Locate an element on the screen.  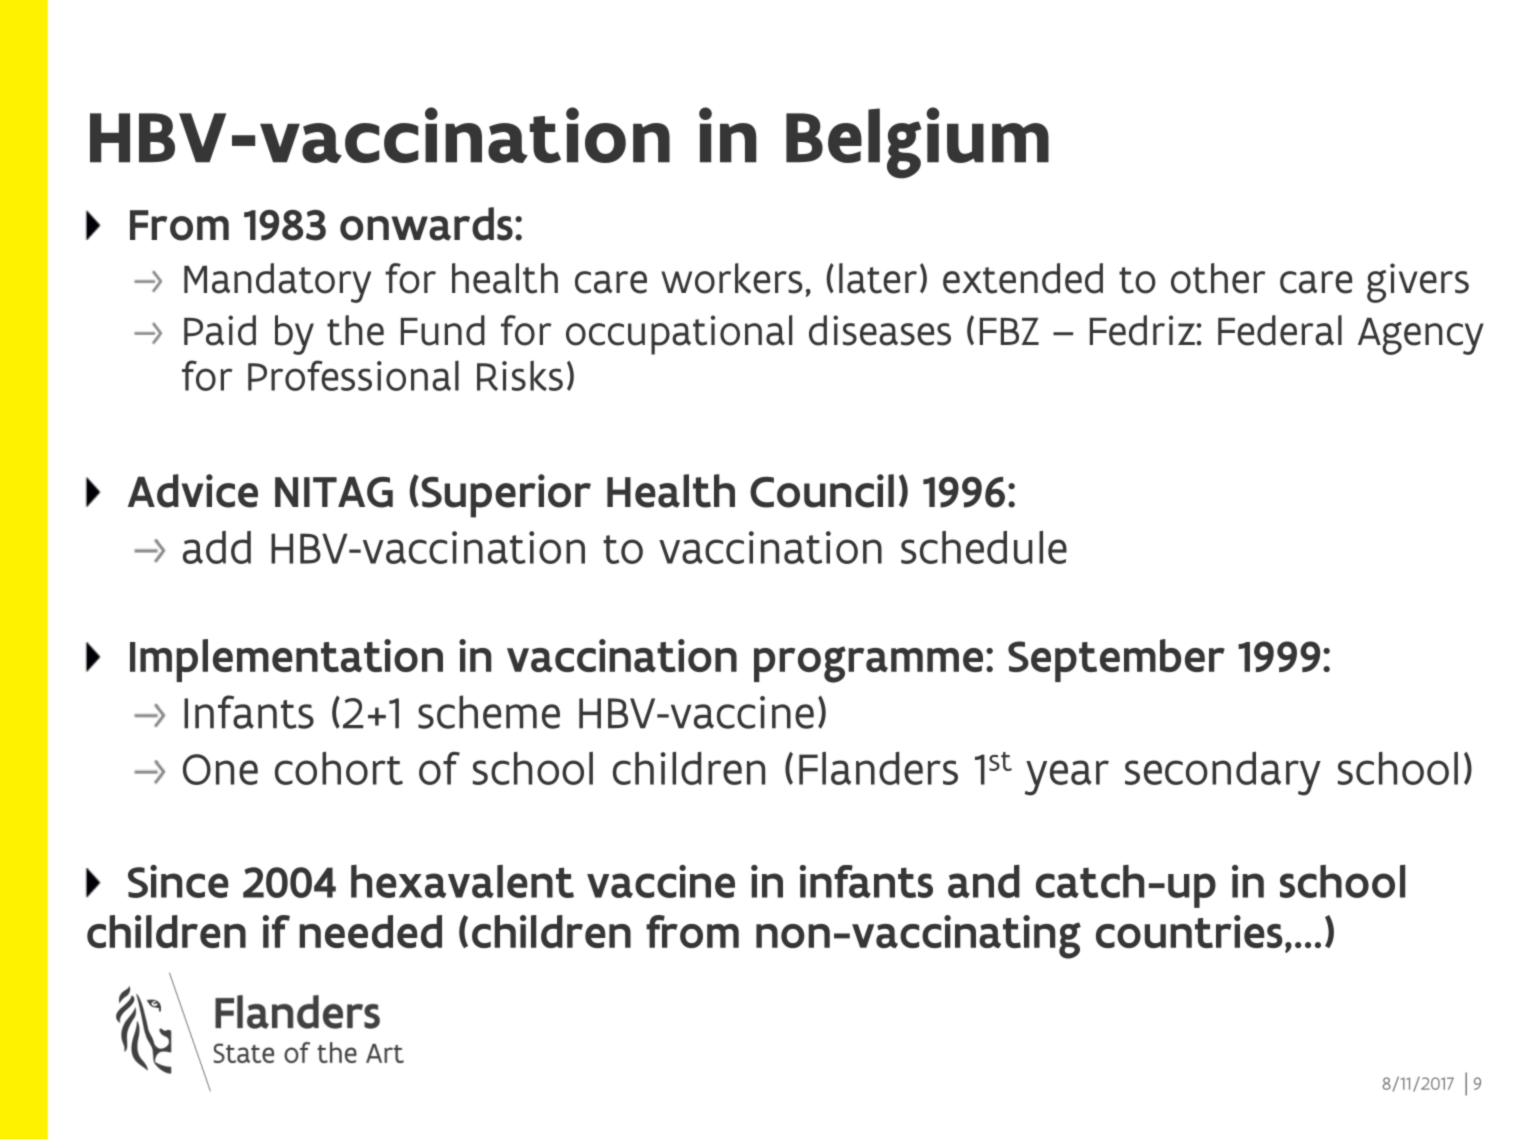
Belgium is located at coordinates (917, 143).
